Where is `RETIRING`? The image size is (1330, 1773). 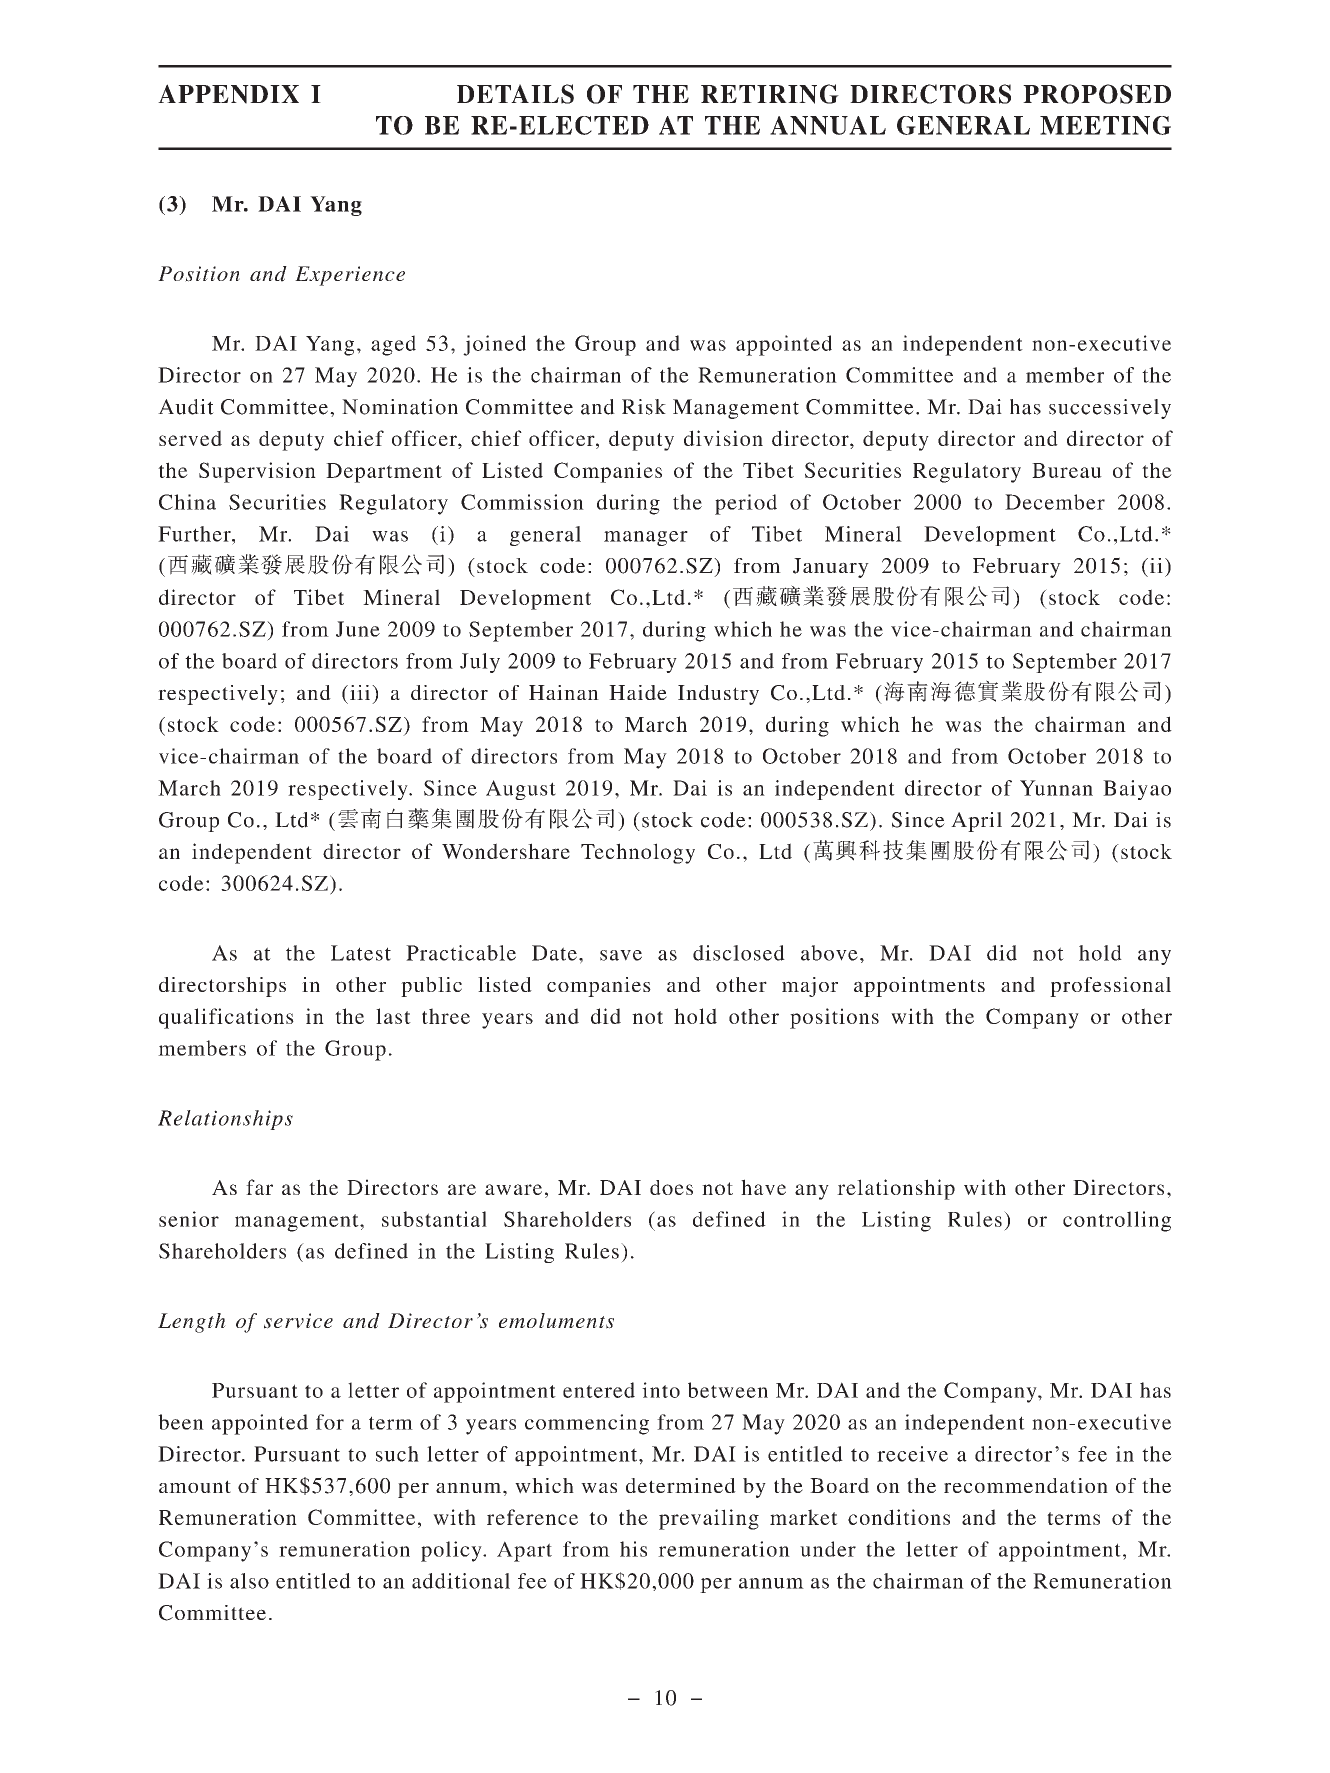 RETIRING is located at coordinates (770, 94).
